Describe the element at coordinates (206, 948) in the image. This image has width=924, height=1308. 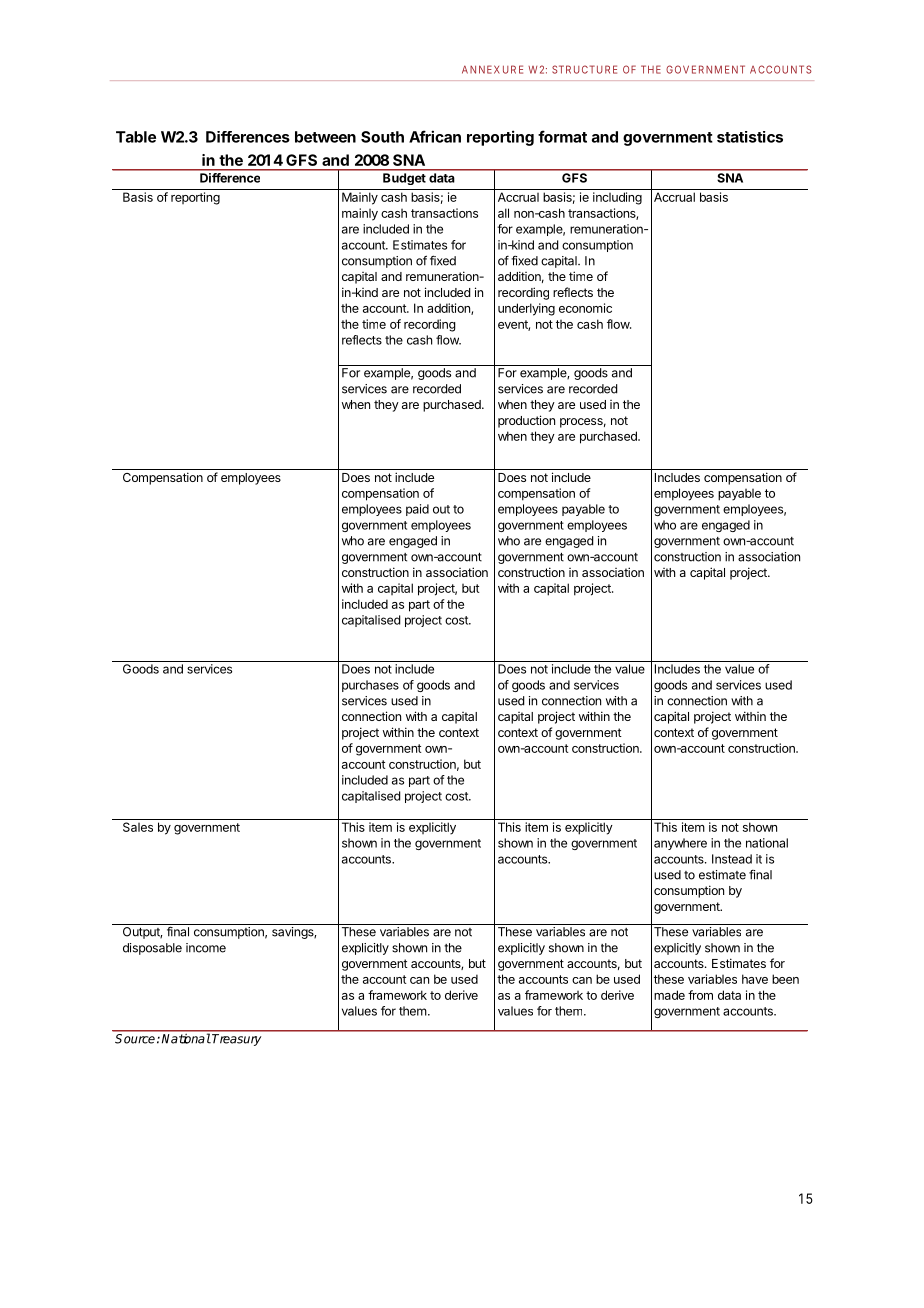
I see `income` at that location.
